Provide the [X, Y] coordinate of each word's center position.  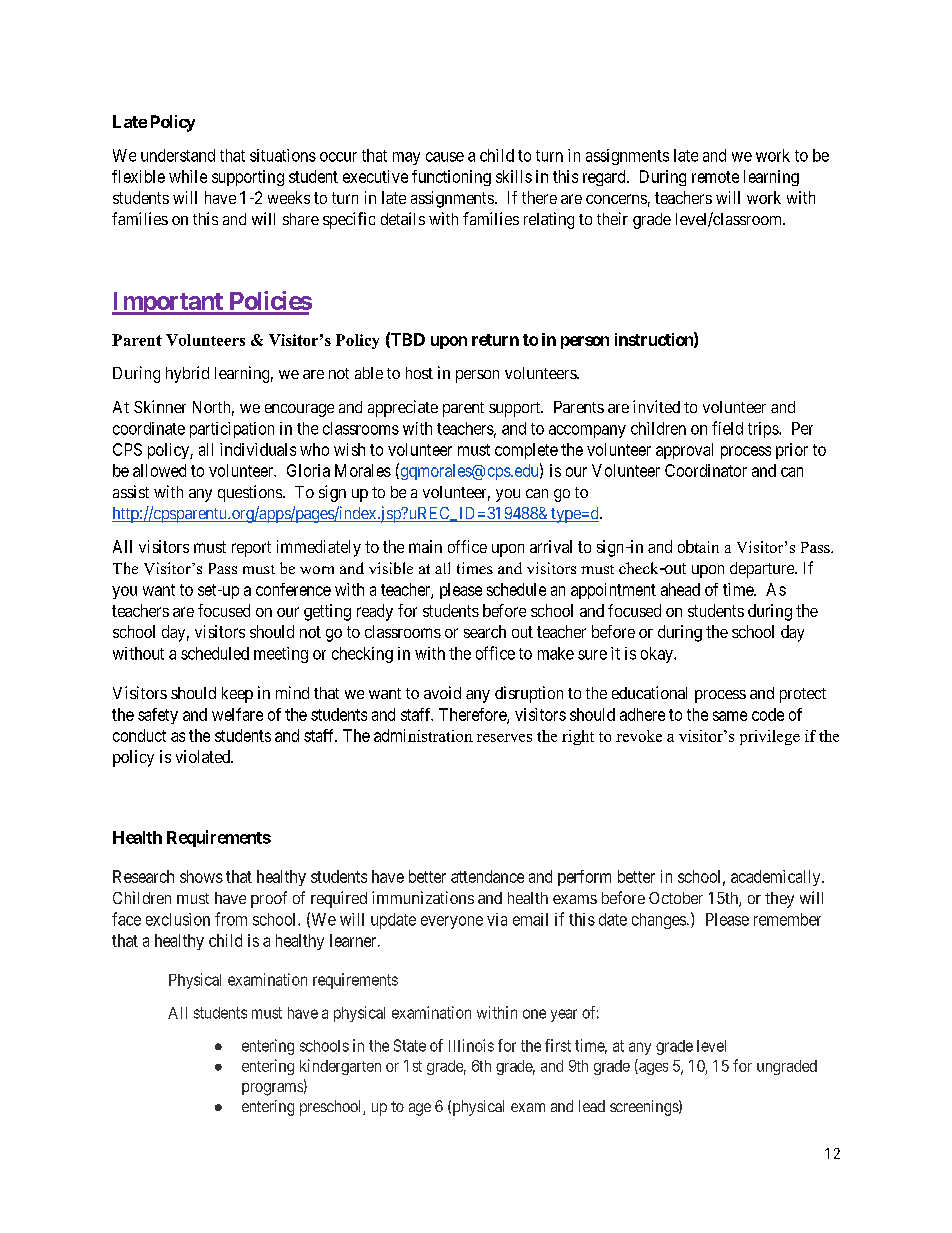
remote [715, 177]
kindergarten [340, 1067]
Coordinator [706, 470]
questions [251, 493]
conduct [139, 735]
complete [526, 451]
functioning [451, 178]
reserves [504, 738]
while [188, 176]
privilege [770, 737]
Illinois [471, 1045]
